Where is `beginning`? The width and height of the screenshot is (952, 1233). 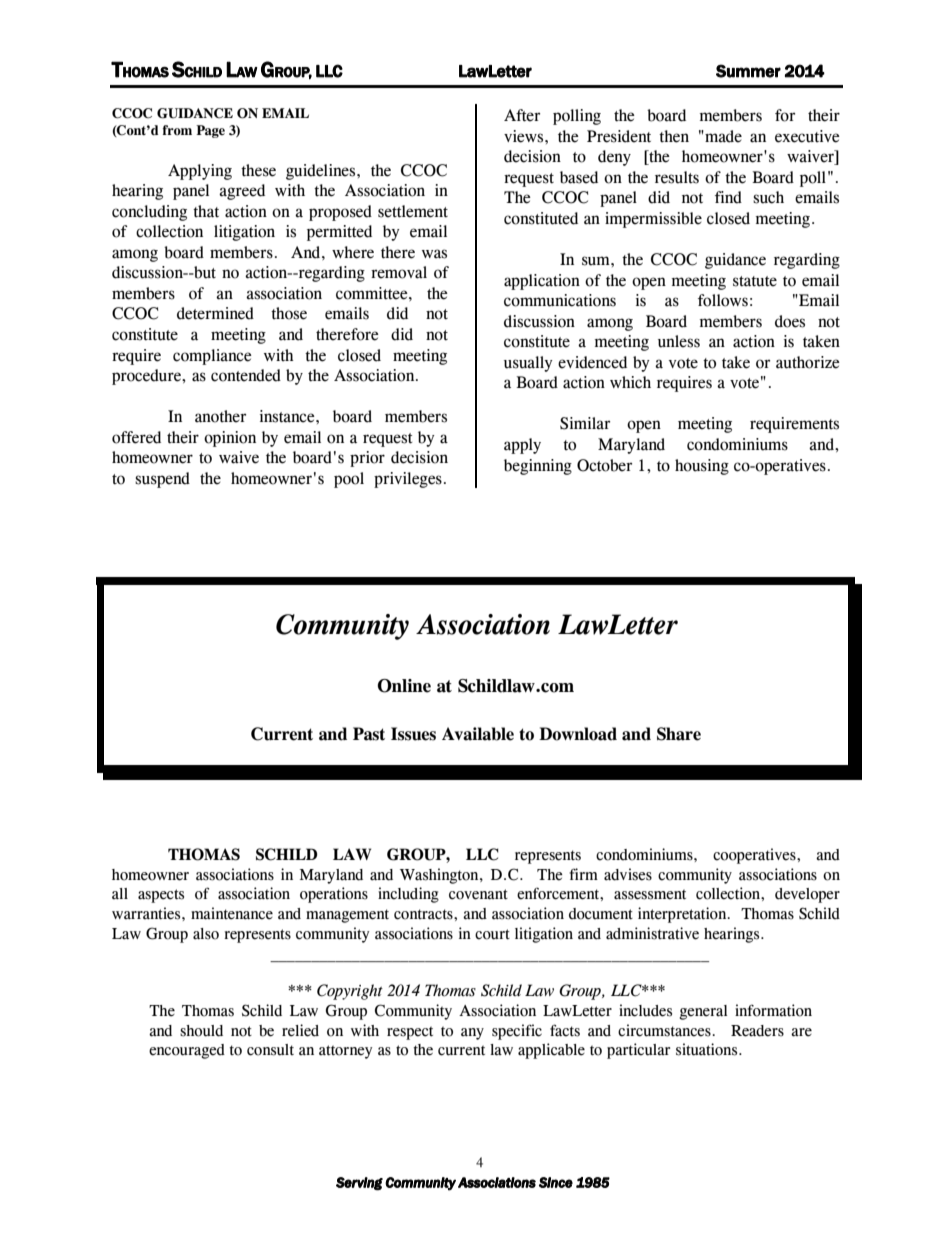
beginning is located at coordinates (538, 467).
